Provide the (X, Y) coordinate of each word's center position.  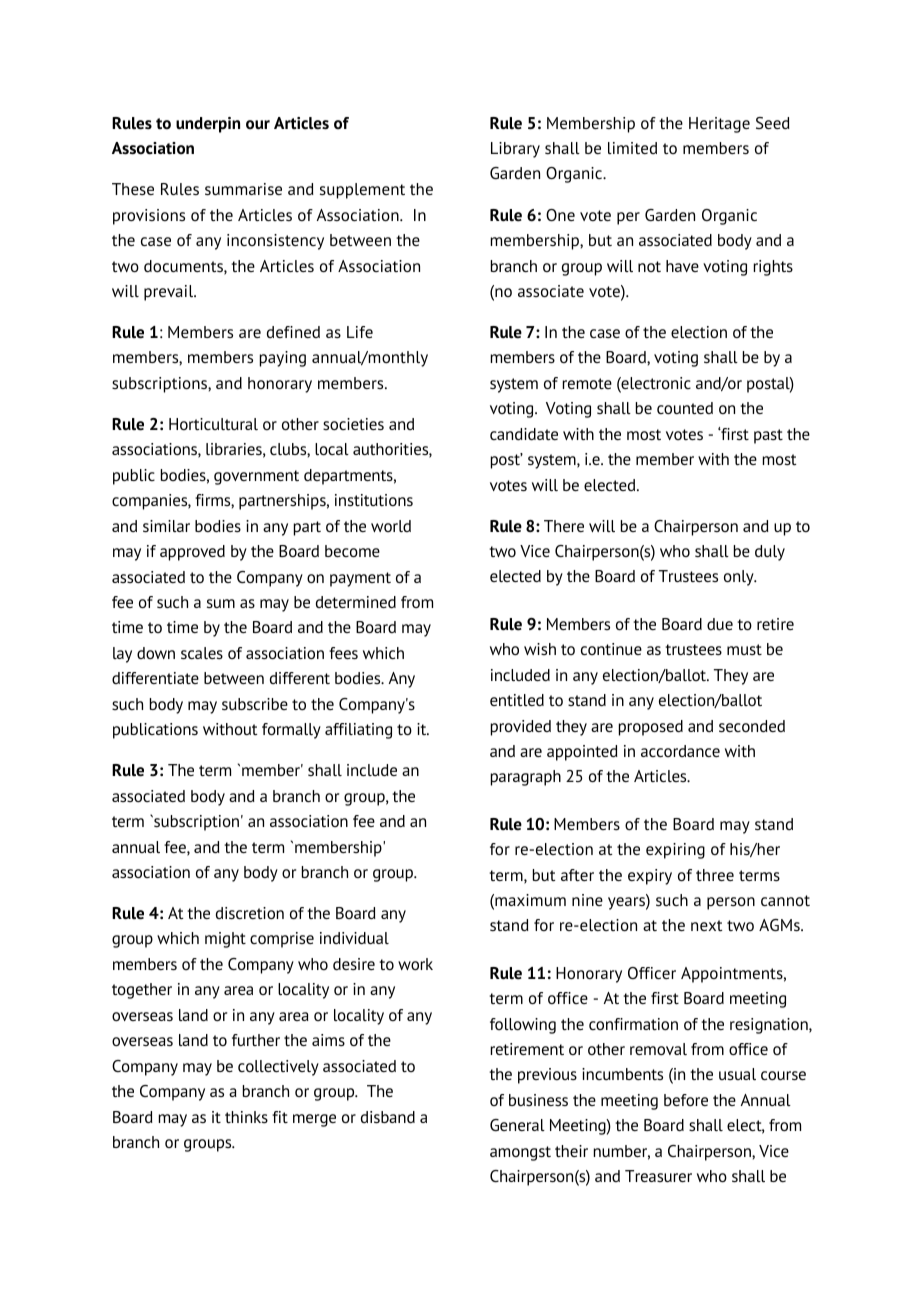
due (720, 624)
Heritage (719, 125)
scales (202, 653)
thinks (246, 1117)
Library (515, 150)
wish (540, 649)
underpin (208, 125)
